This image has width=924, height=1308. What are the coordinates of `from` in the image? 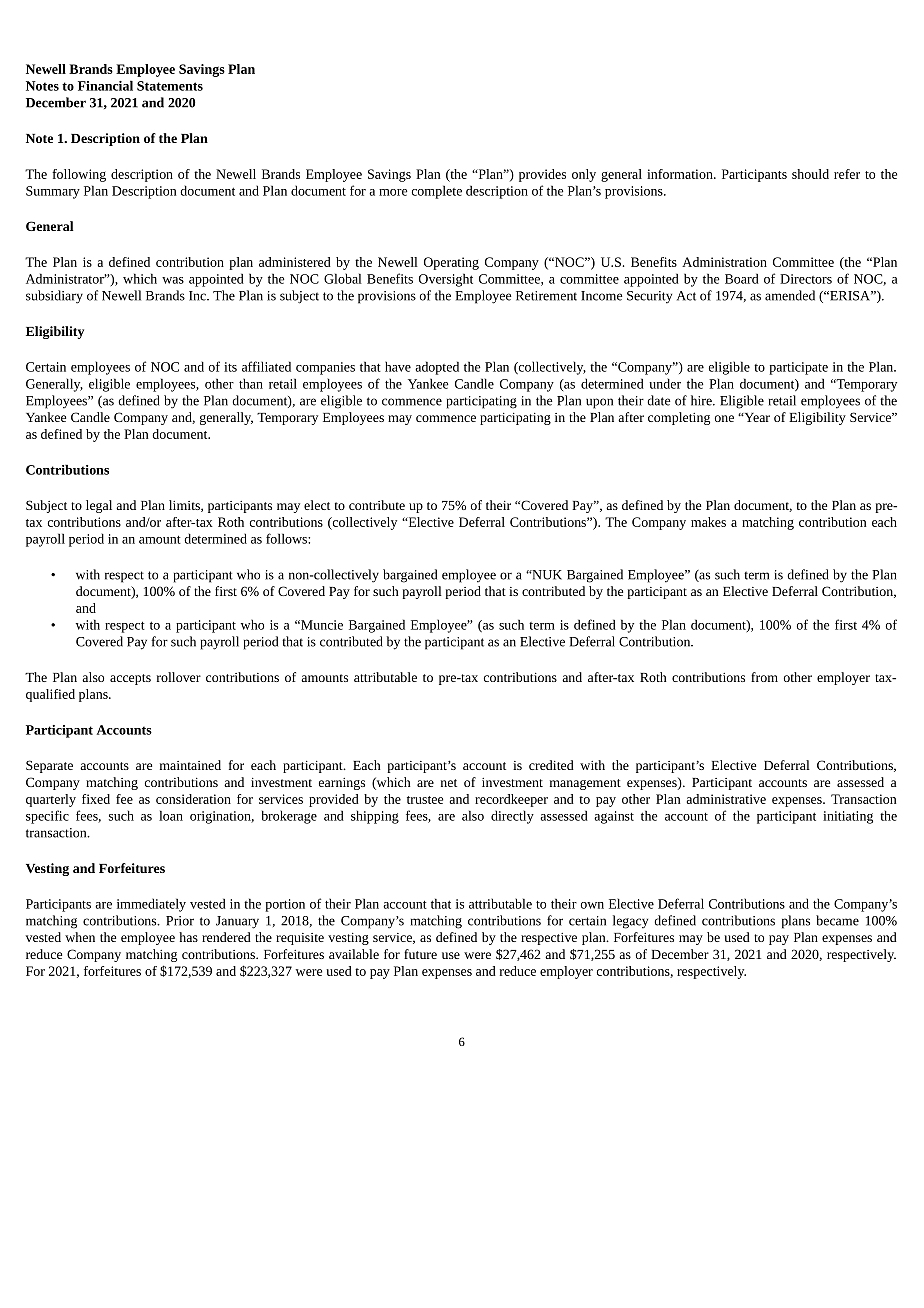 It's located at (764, 677).
